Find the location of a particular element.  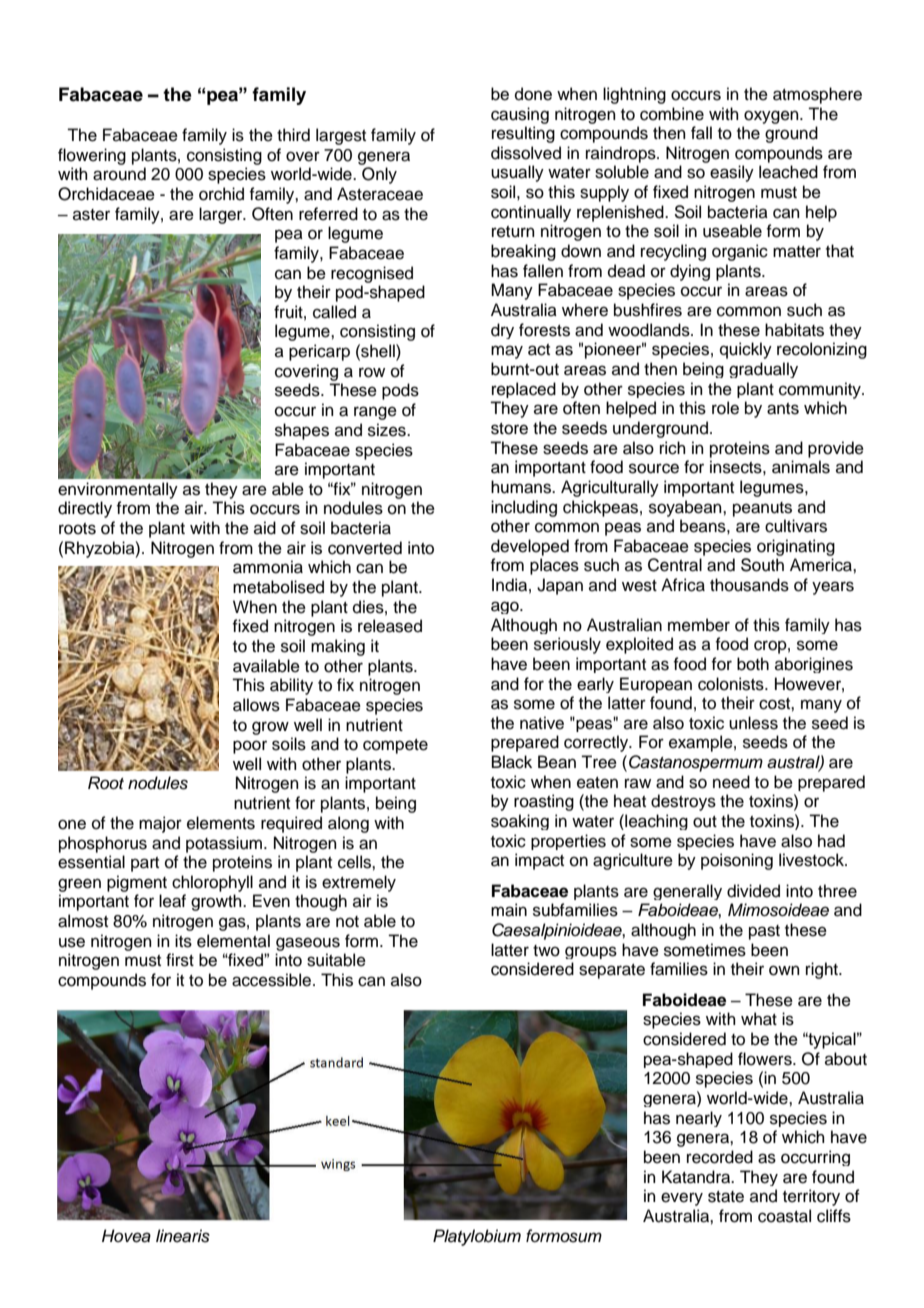

main is located at coordinates (509, 910).
